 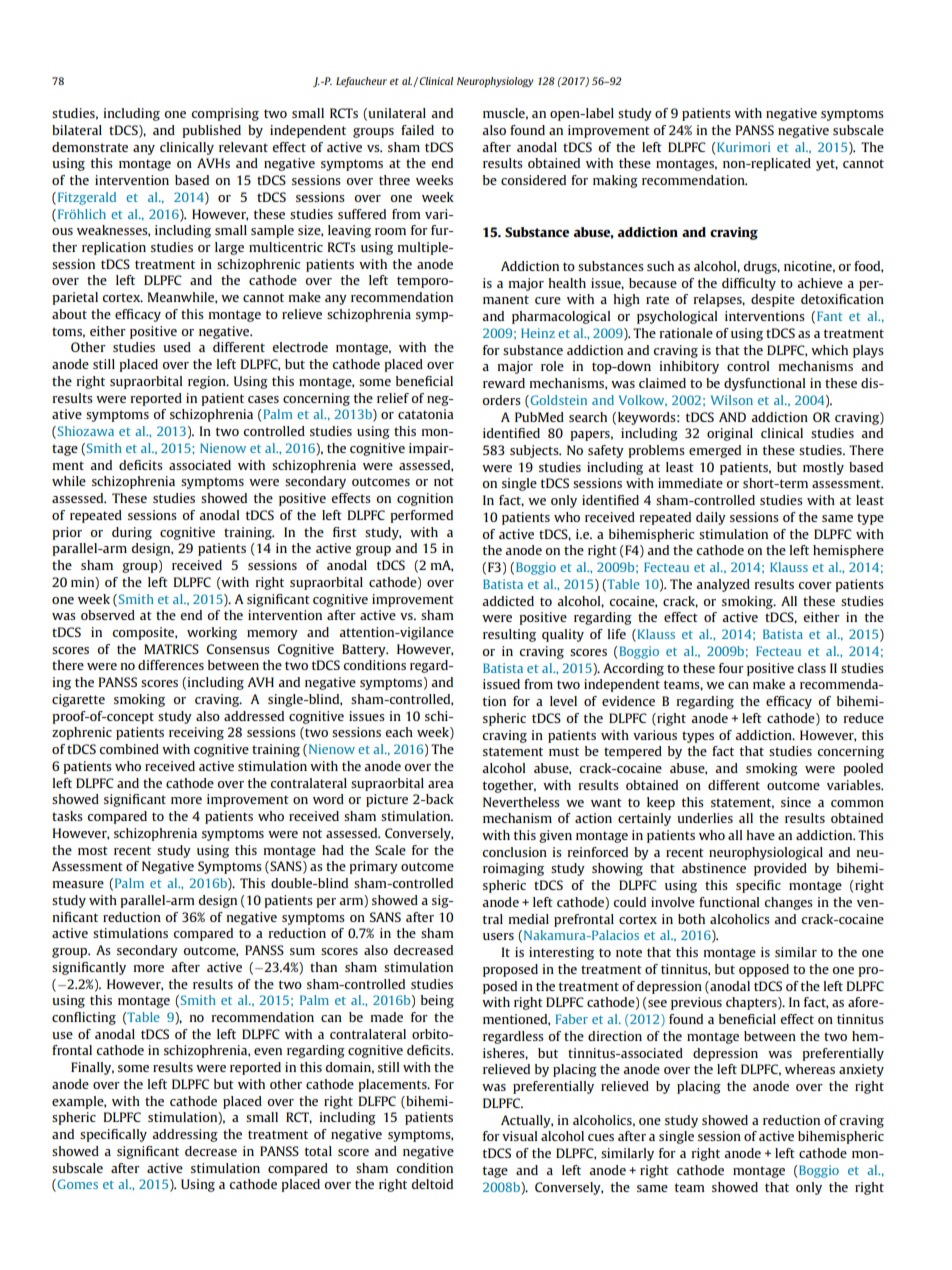 What do you see at coordinates (177, 347) in the screenshot?
I see `used` at bounding box center [177, 347].
